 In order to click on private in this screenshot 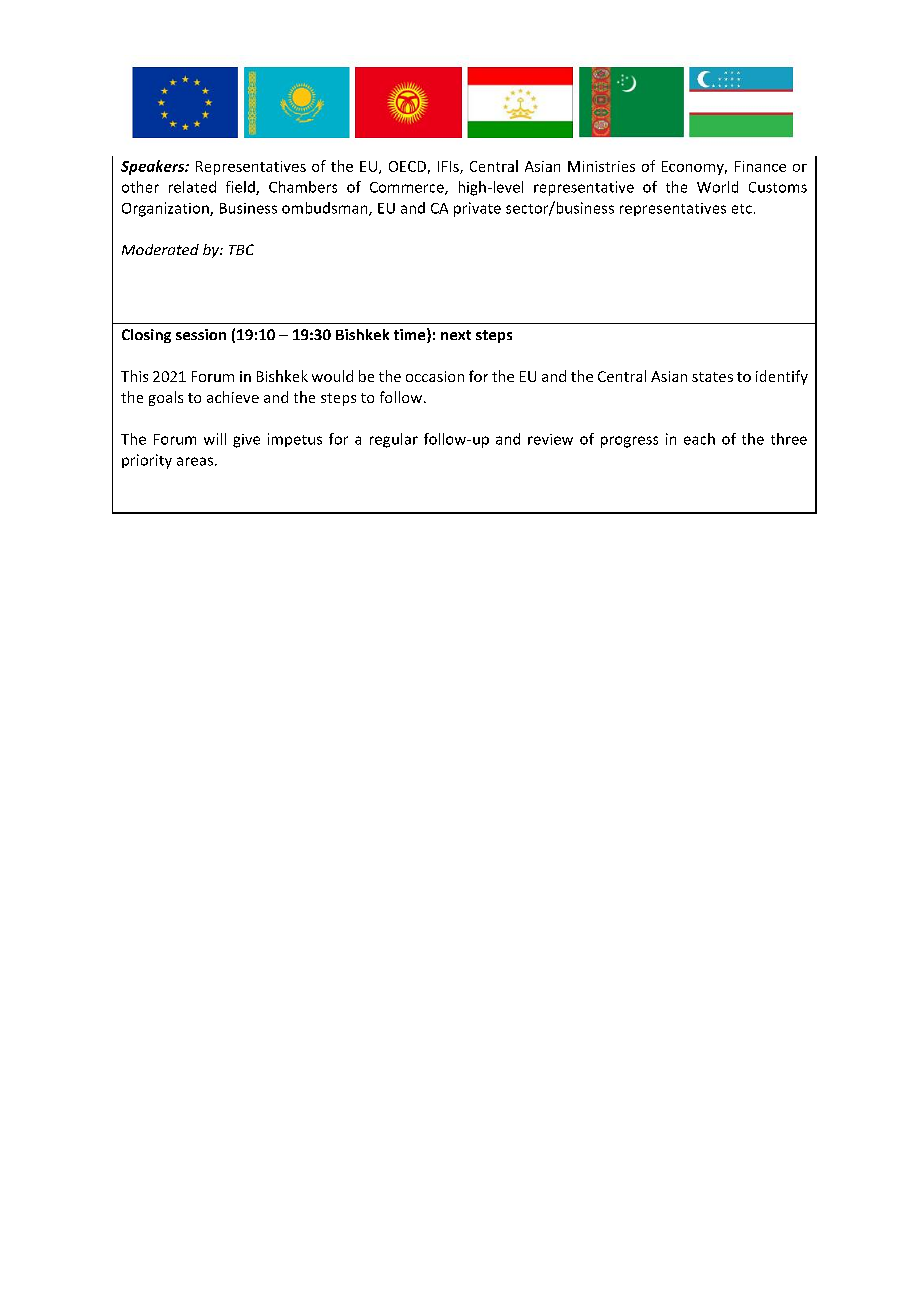, I will do `click(477, 209)`.
